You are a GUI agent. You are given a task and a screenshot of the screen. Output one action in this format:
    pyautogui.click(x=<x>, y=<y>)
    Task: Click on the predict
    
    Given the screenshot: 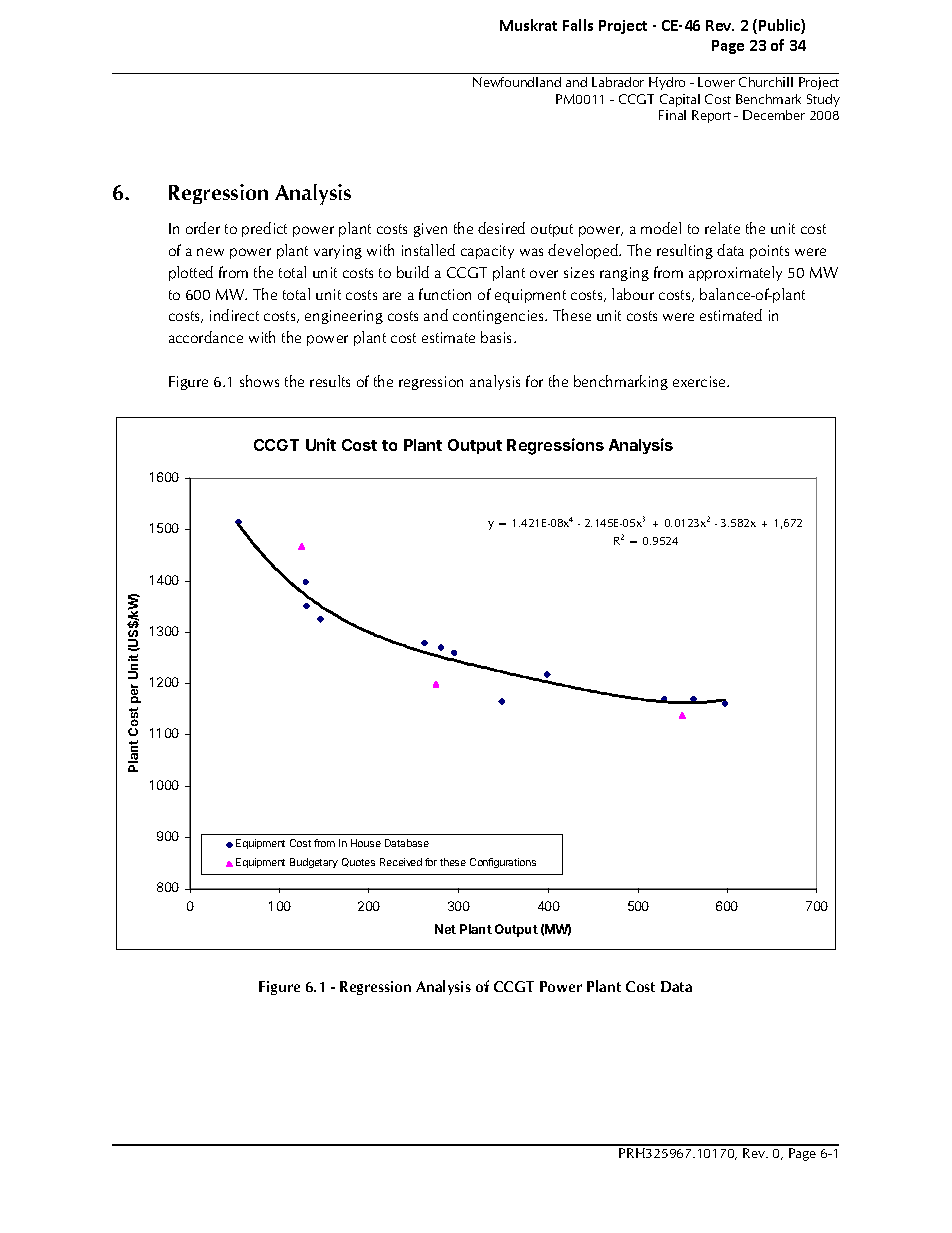 What is the action you would take?
    pyautogui.click(x=264, y=229)
